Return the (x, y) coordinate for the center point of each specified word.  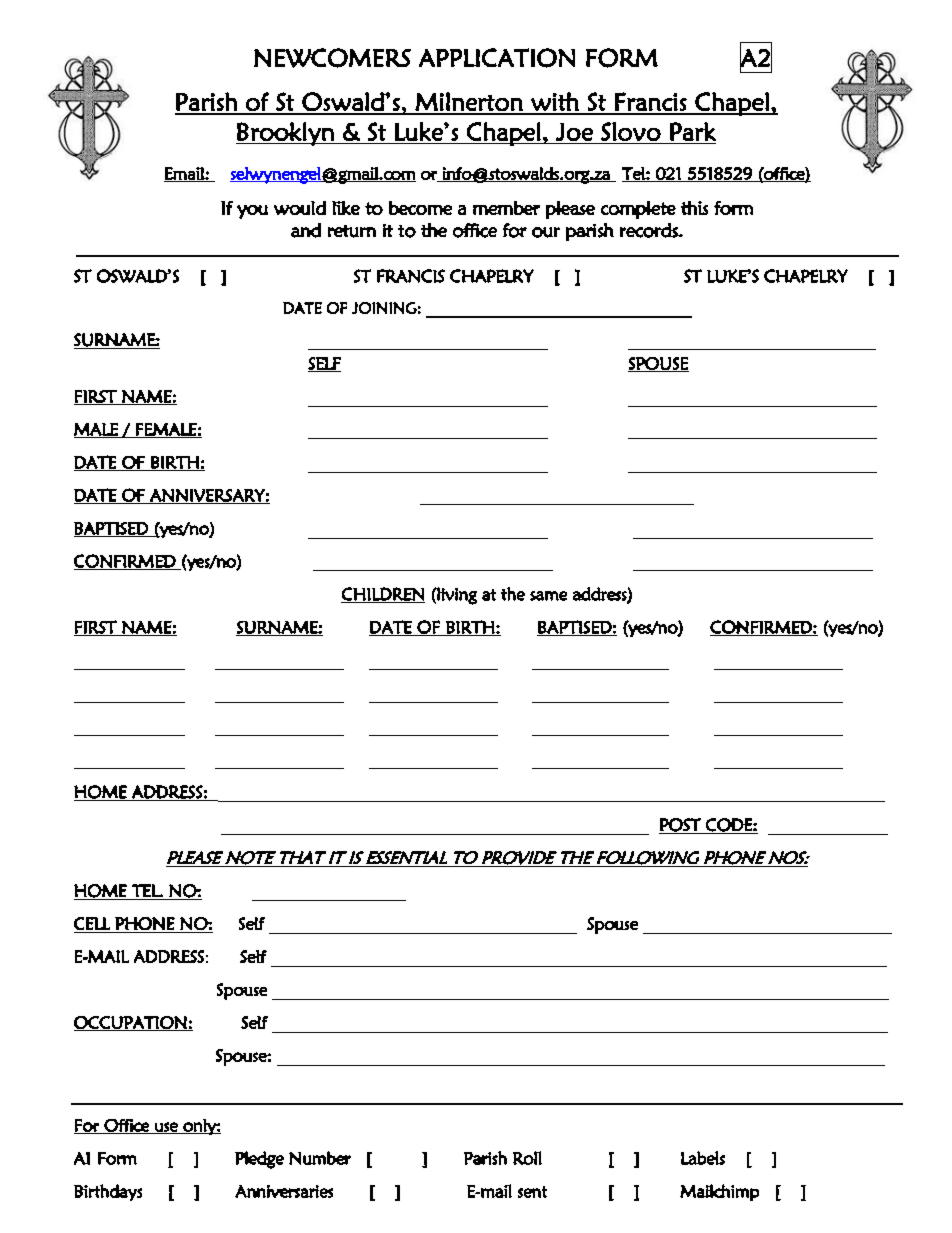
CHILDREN (383, 595)
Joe (574, 132)
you (252, 212)
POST (681, 826)
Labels (703, 1158)
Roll (527, 1158)
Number (320, 1158)
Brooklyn (286, 134)
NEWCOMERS (332, 58)
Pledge (259, 1160)
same (548, 596)
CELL (92, 923)
